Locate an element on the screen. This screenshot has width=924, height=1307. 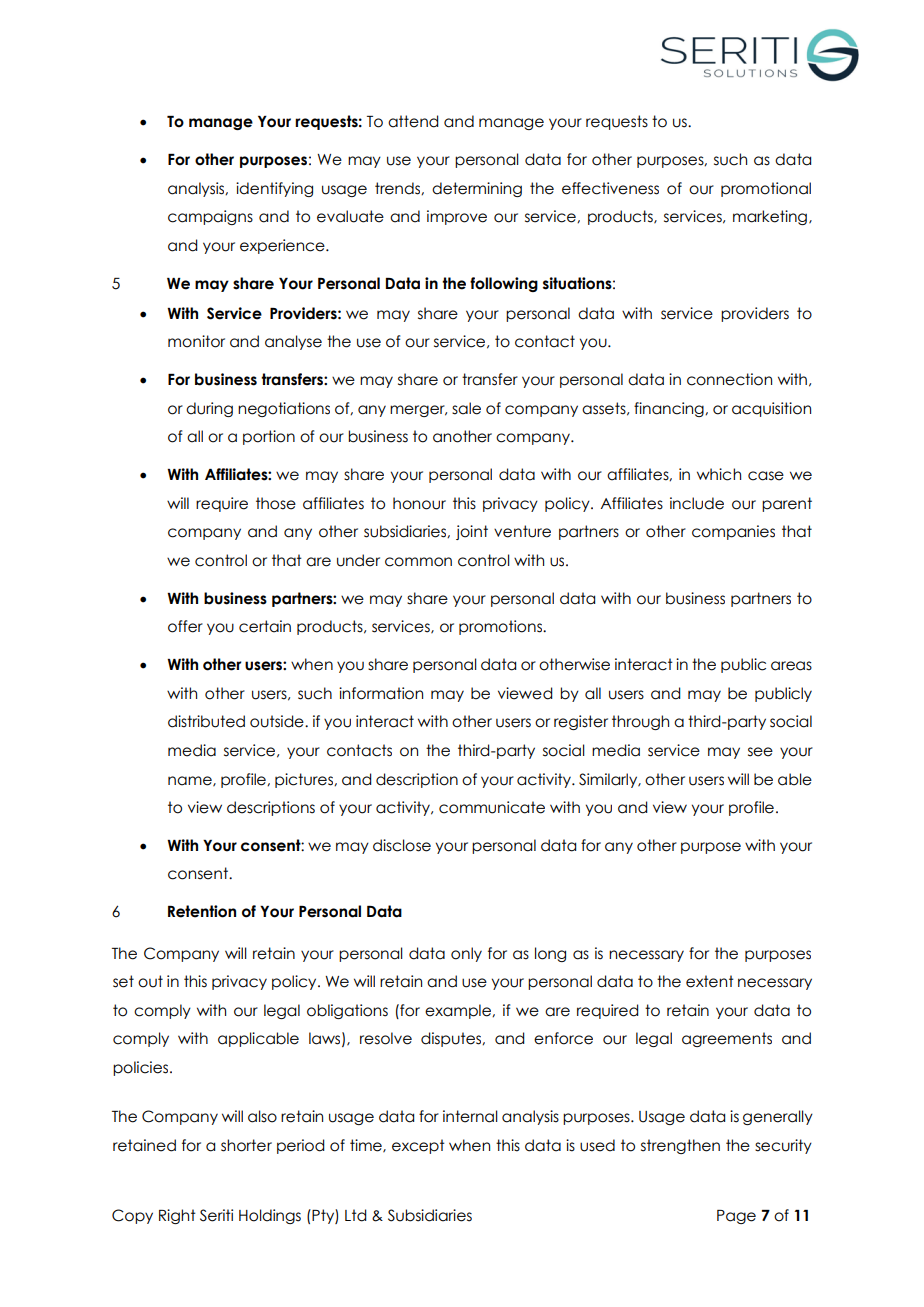
identifying is located at coordinates (274, 189).
